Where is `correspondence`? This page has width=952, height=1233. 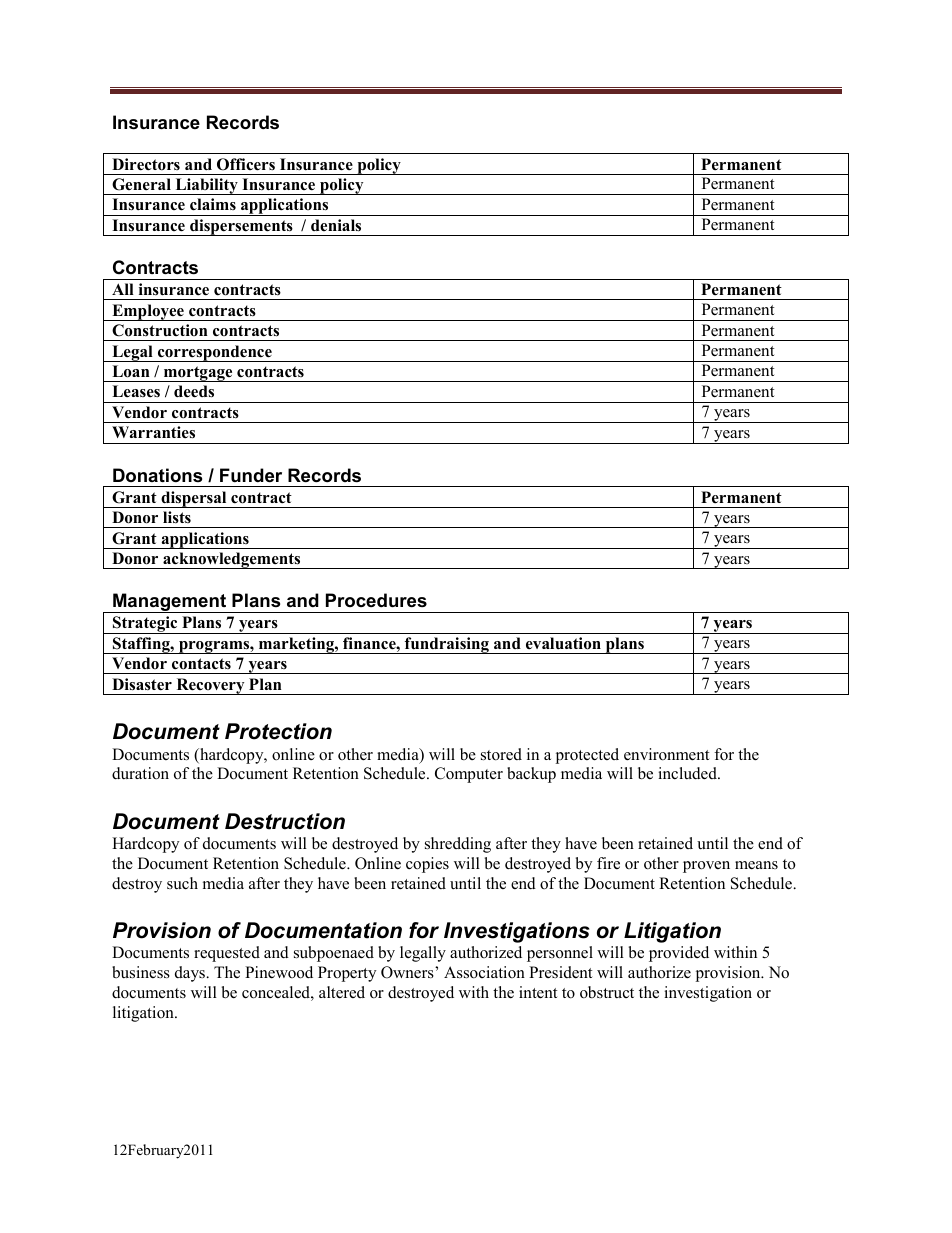
correspondence is located at coordinates (215, 353).
